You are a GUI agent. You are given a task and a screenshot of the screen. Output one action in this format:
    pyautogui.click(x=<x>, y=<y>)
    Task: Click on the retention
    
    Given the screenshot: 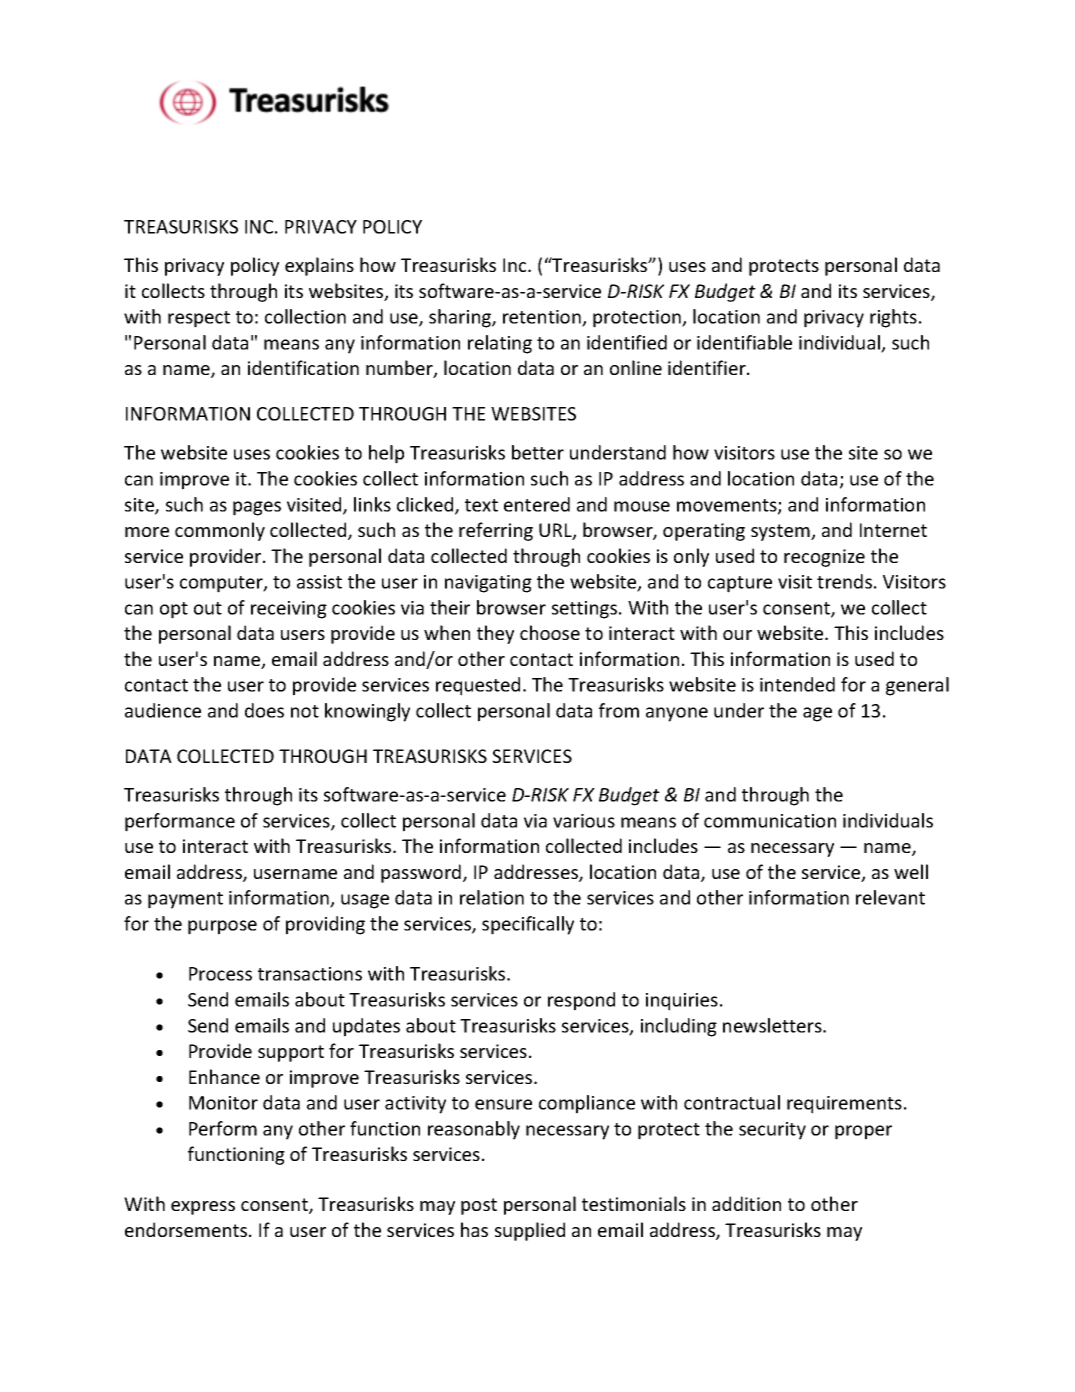 What is the action you would take?
    pyautogui.click(x=543, y=318)
